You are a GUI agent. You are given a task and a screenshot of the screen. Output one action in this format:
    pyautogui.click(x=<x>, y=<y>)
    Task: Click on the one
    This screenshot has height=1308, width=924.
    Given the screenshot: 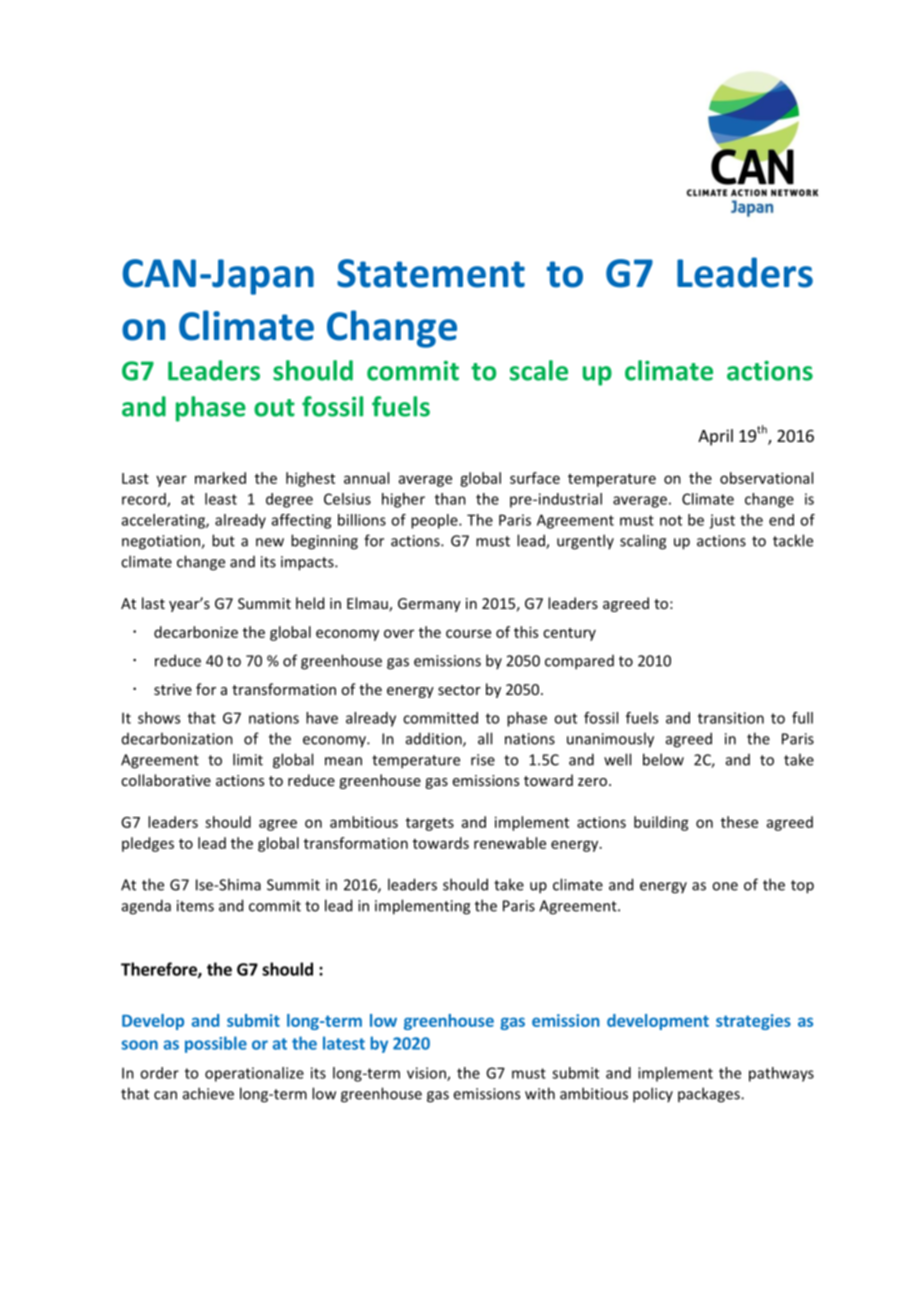 What is the action you would take?
    pyautogui.click(x=725, y=886)
